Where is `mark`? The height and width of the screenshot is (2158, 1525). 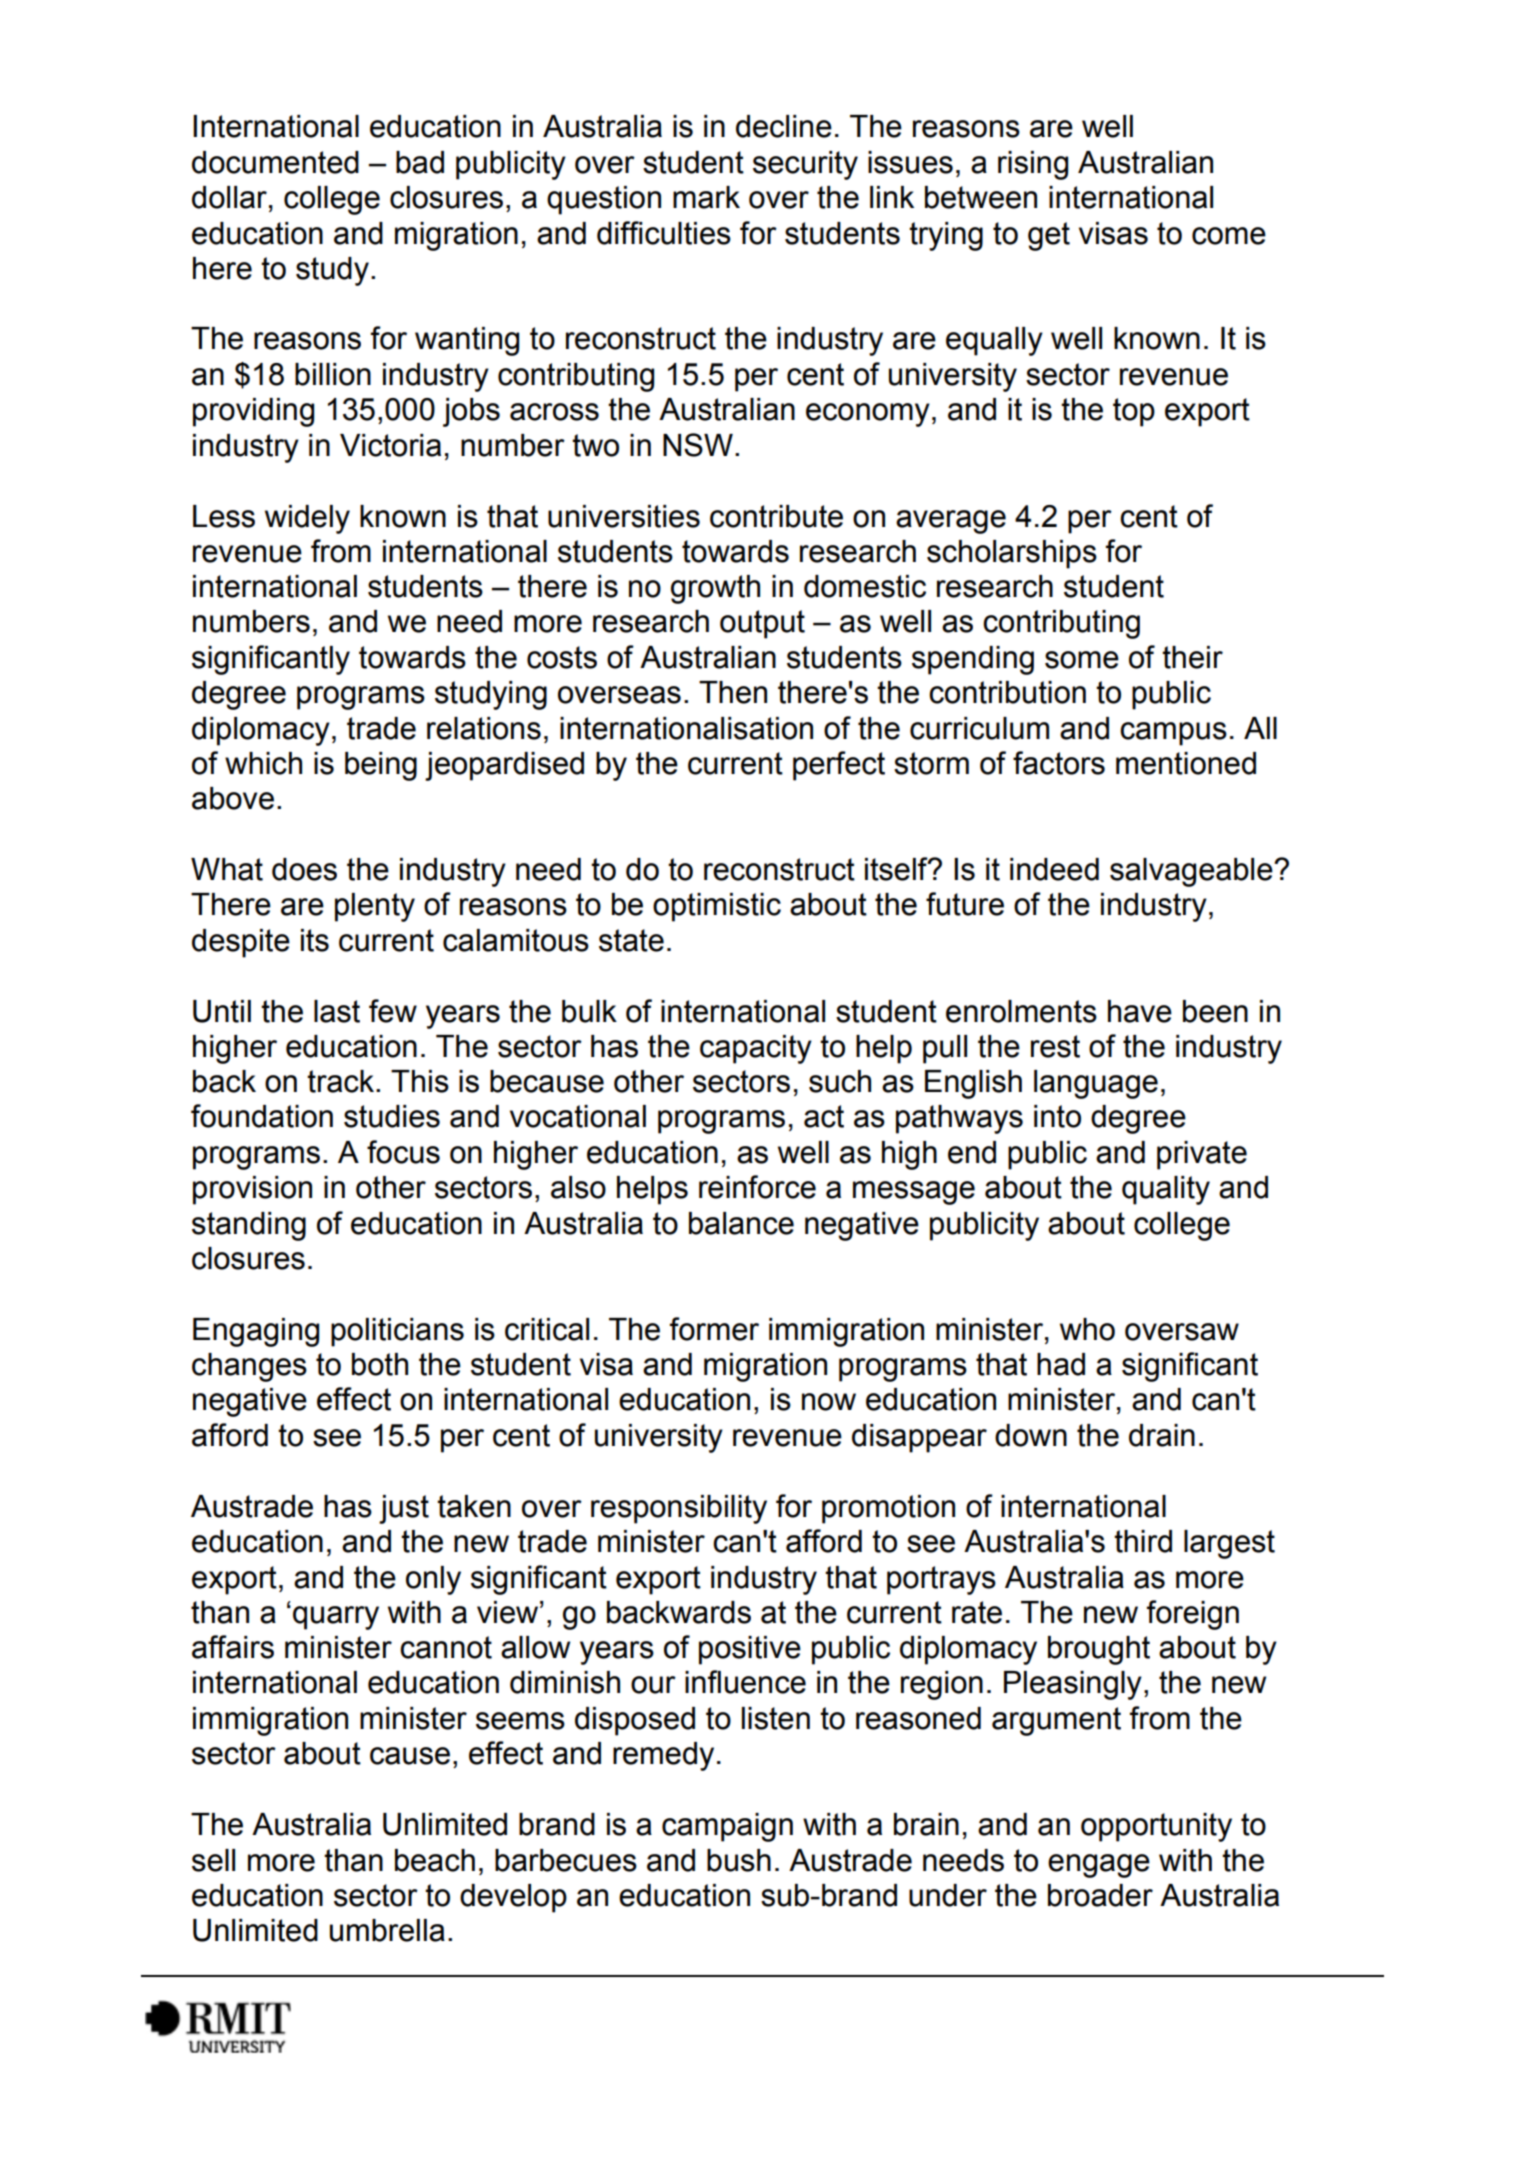 mark is located at coordinates (706, 197).
